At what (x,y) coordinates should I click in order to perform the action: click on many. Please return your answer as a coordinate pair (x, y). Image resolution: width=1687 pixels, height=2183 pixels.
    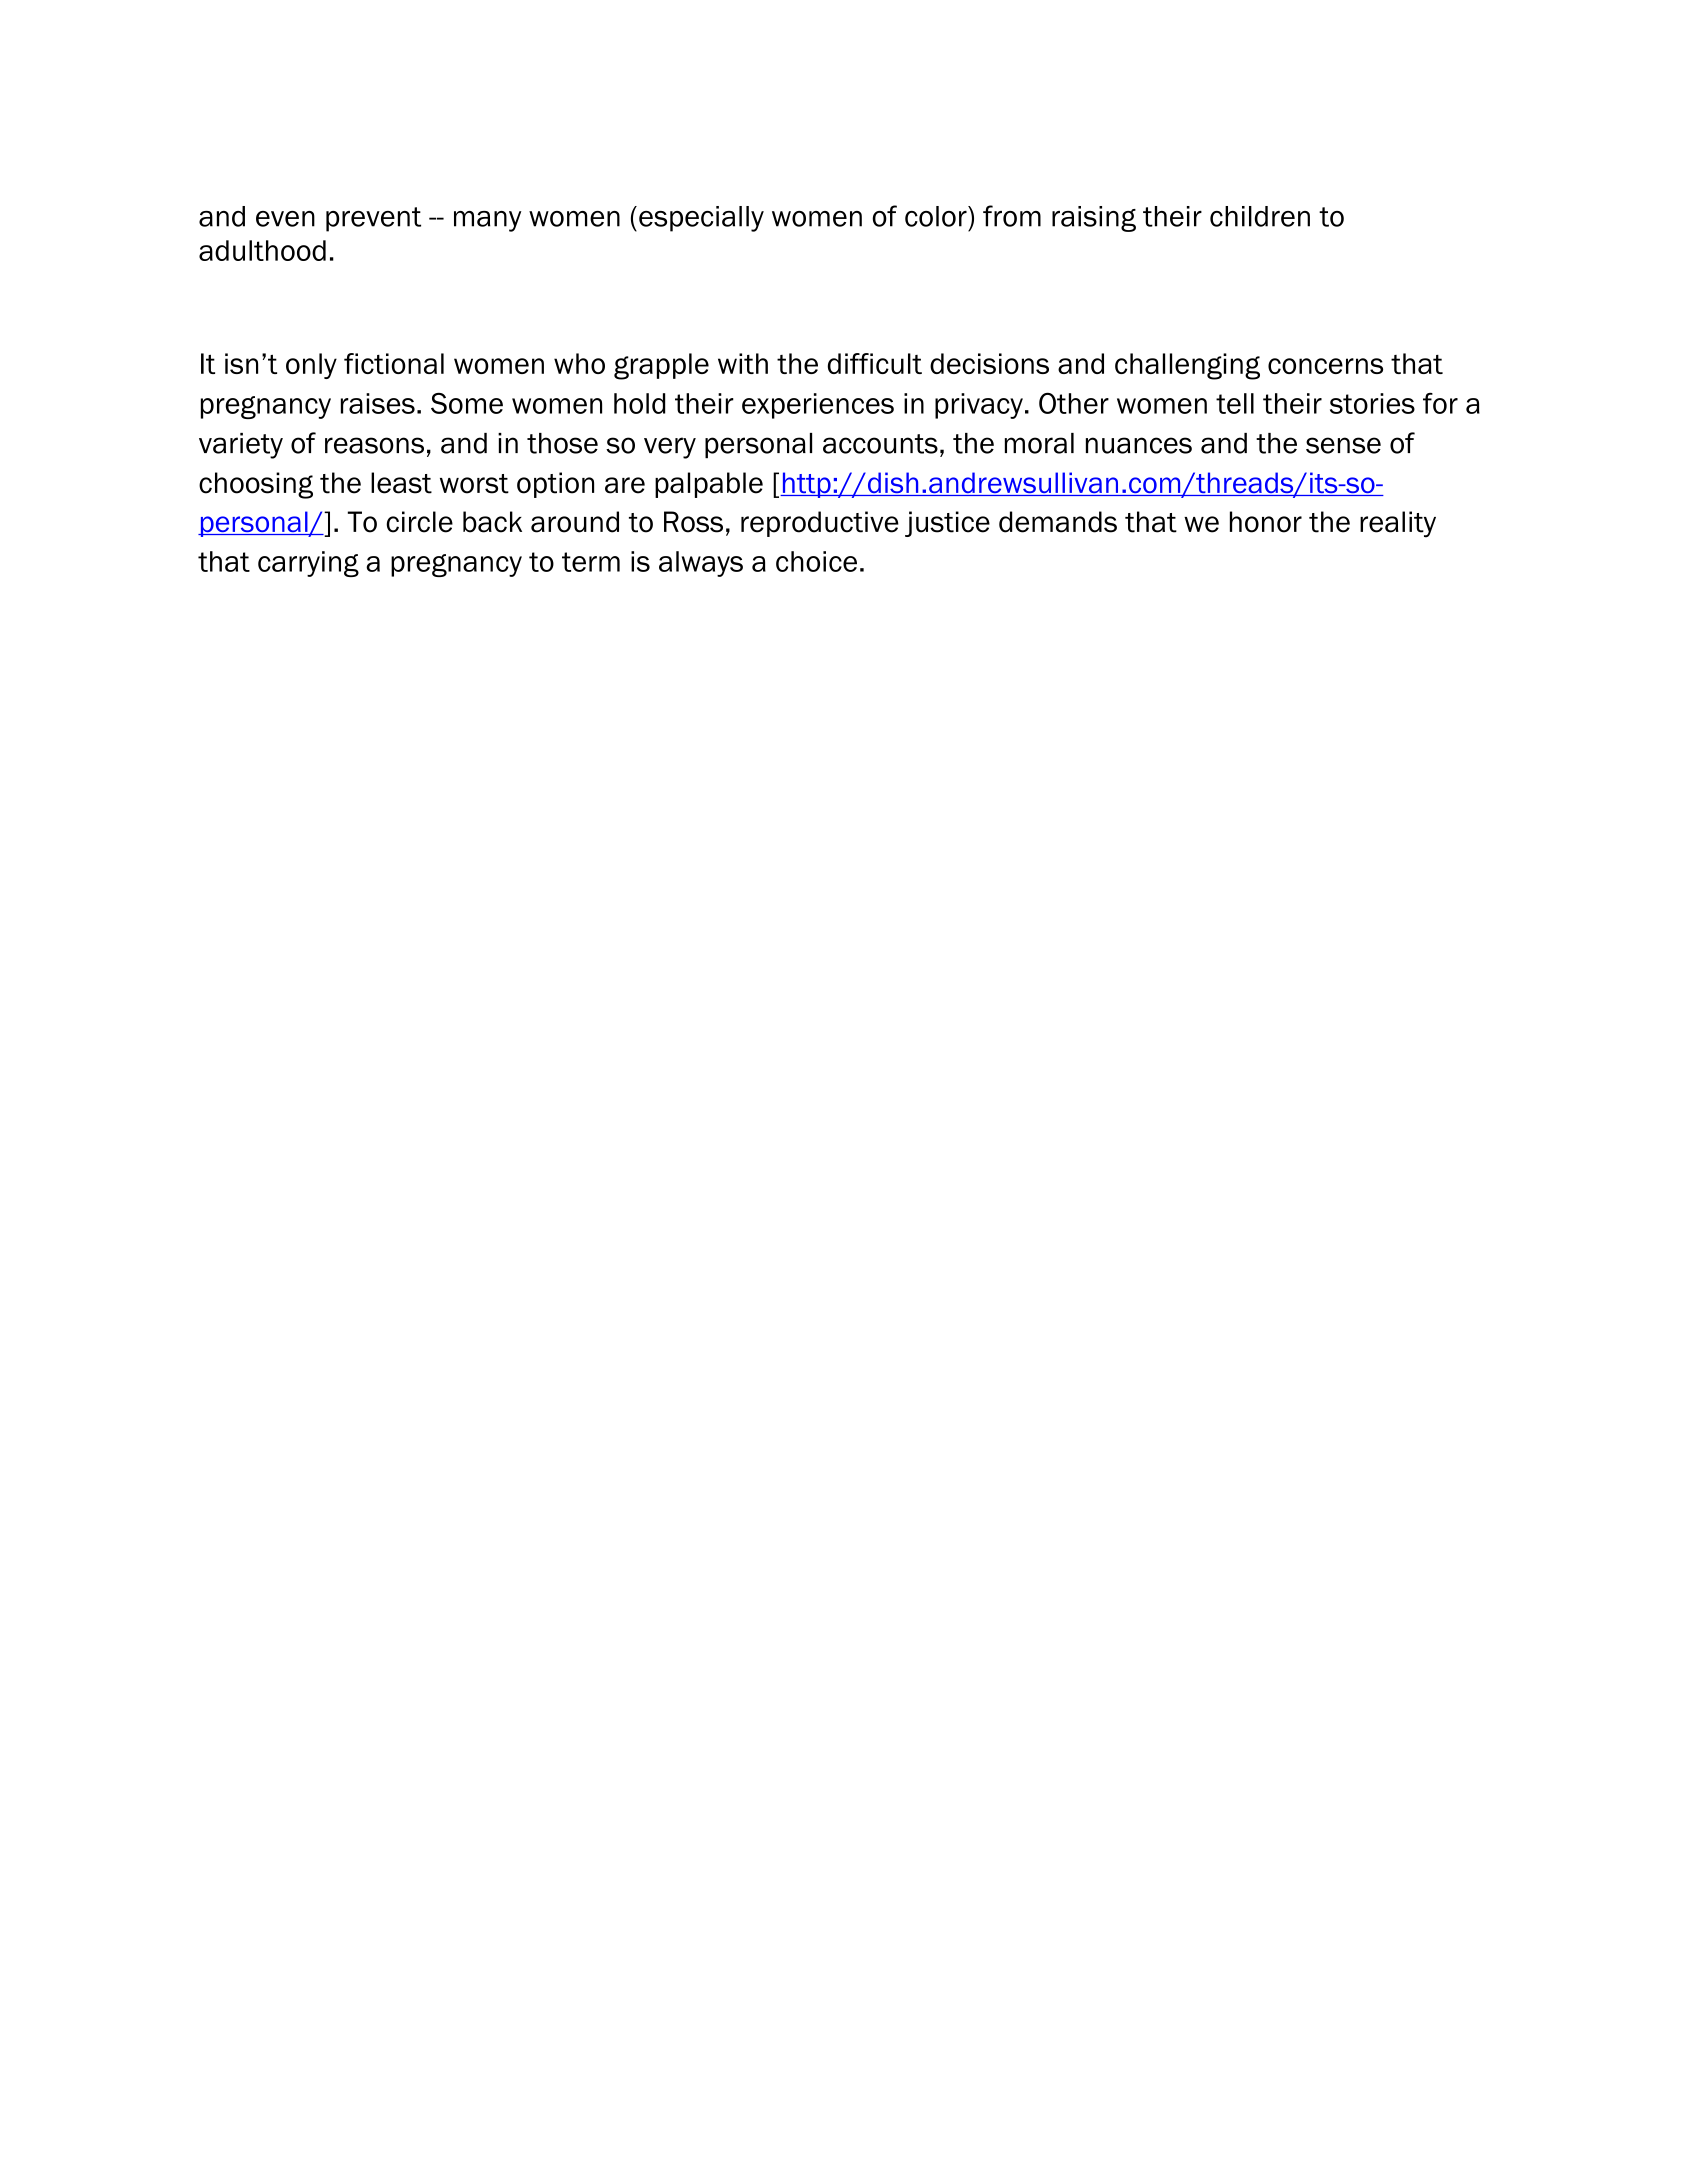
    Looking at the image, I should click on (487, 221).
